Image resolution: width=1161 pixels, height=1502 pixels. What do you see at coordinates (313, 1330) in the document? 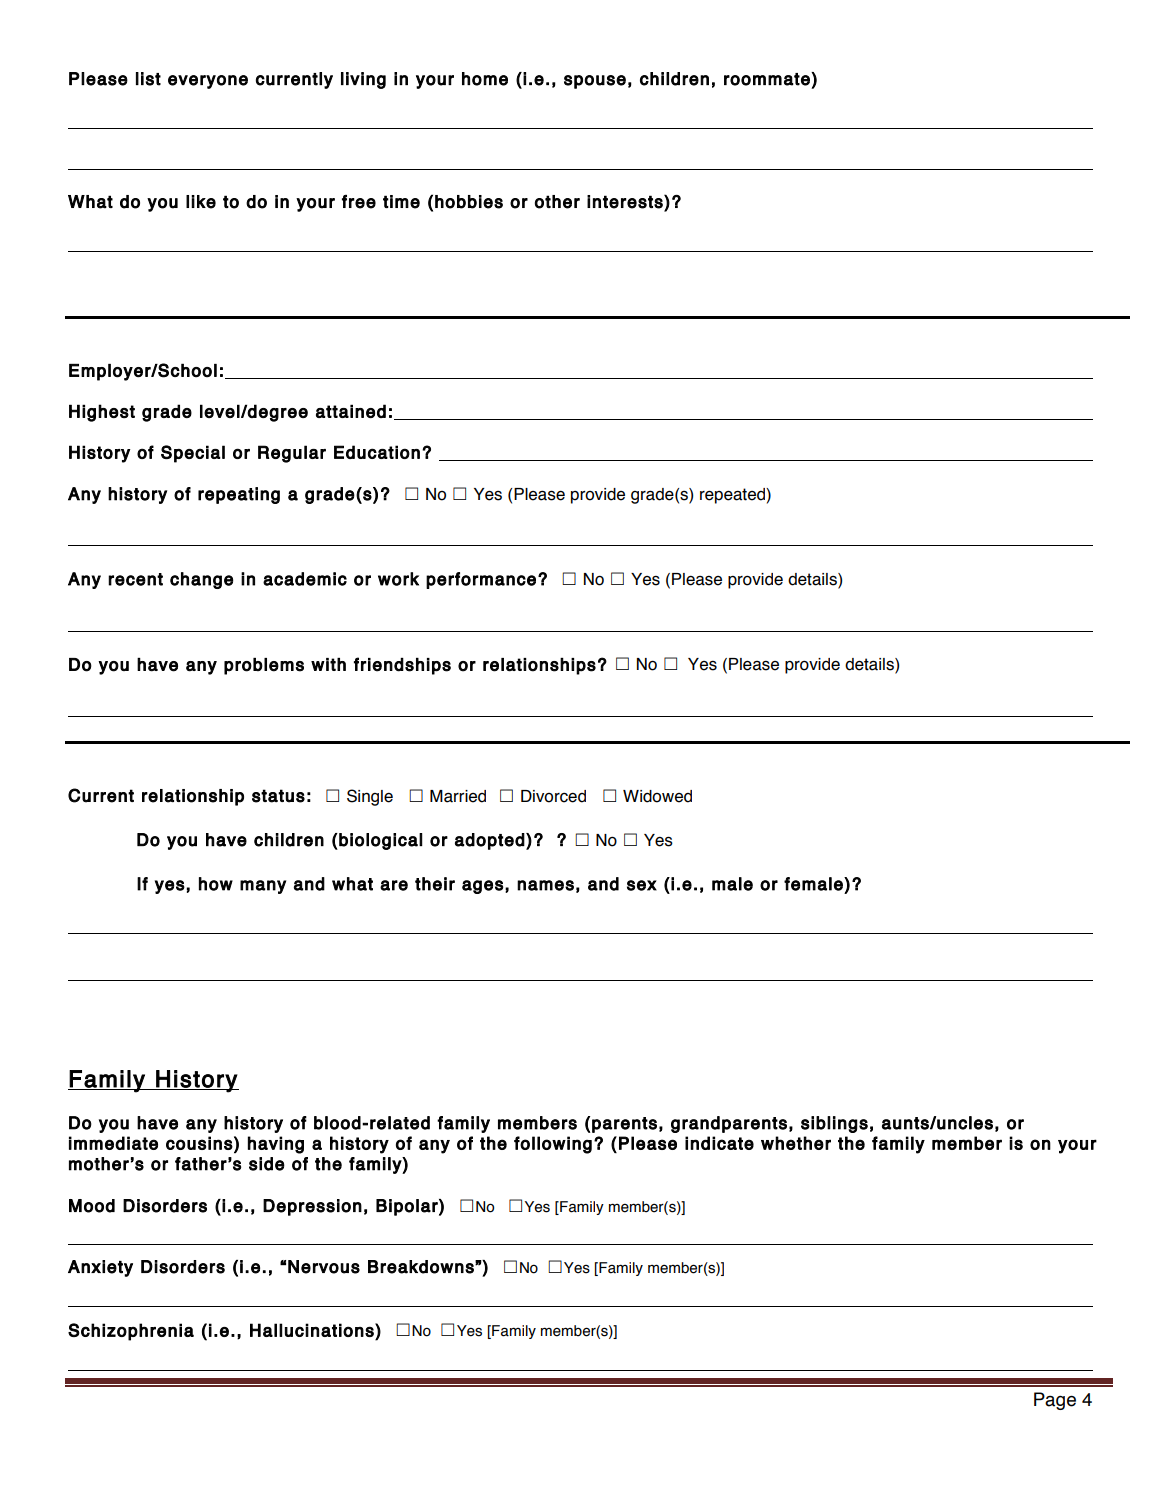
I see `Hallucinations` at bounding box center [313, 1330].
